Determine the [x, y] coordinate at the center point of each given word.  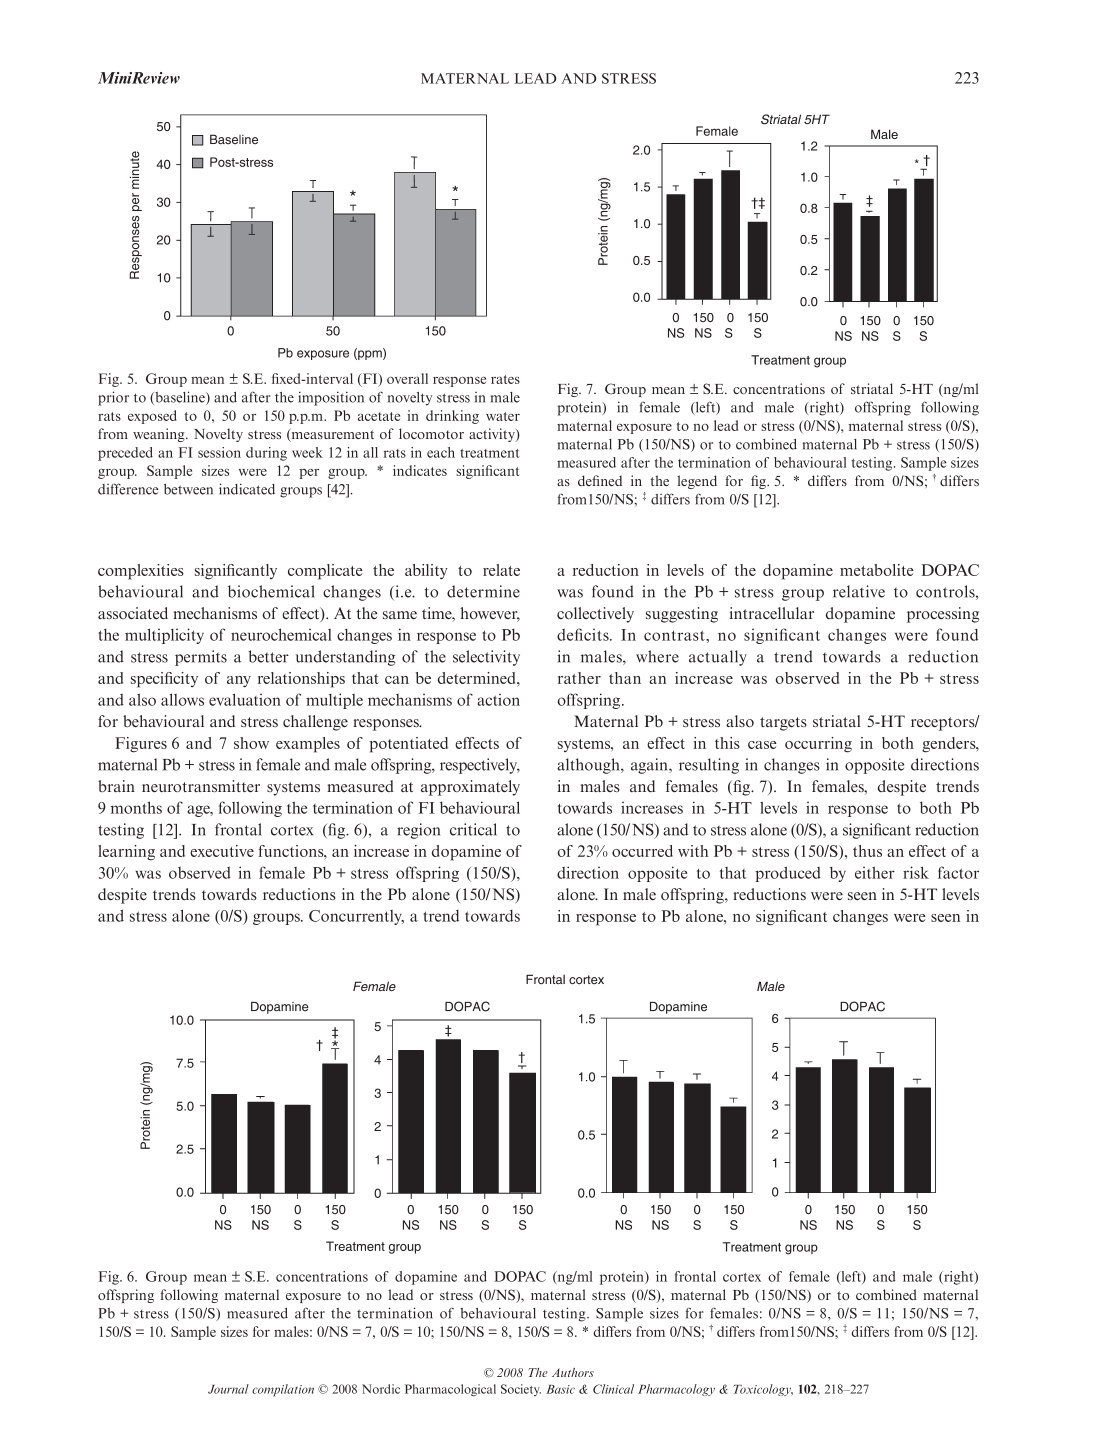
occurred [642, 851]
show [251, 743]
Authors [573, 1372]
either [875, 872]
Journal [228, 1389]
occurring [818, 745]
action [498, 700]
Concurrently [356, 917]
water [503, 416]
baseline [180, 398]
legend [697, 482]
